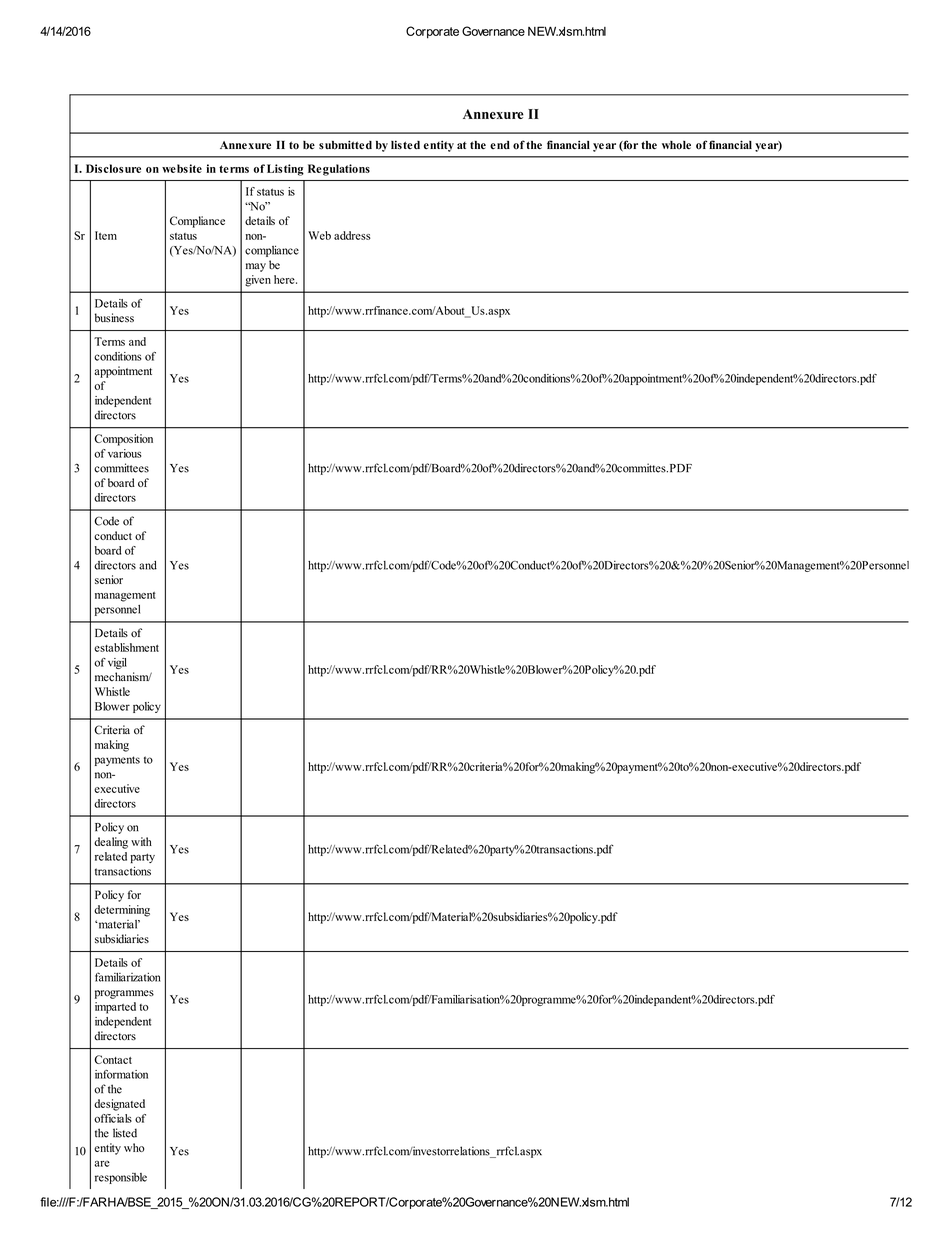 The width and height of the image is (952, 1233). Describe the element at coordinates (119, 1105) in the image. I see `designated` at that location.
